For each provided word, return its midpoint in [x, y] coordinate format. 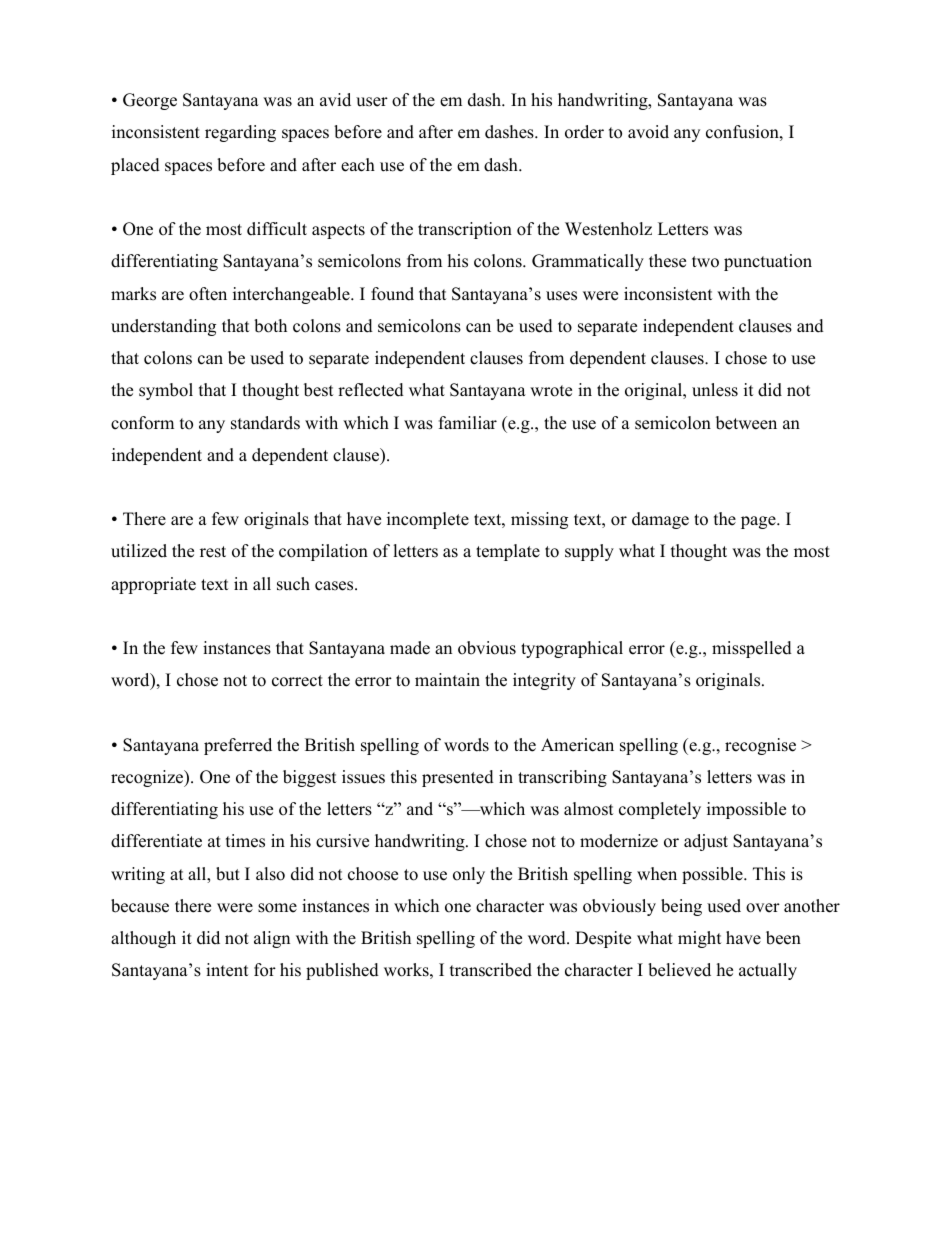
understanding [163, 327]
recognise [760, 746]
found [392, 294]
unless [715, 390]
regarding [240, 133]
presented [458, 778]
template [508, 552]
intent [227, 970]
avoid [648, 132]
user [372, 102]
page [759, 522]
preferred [238, 746]
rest [213, 552]
